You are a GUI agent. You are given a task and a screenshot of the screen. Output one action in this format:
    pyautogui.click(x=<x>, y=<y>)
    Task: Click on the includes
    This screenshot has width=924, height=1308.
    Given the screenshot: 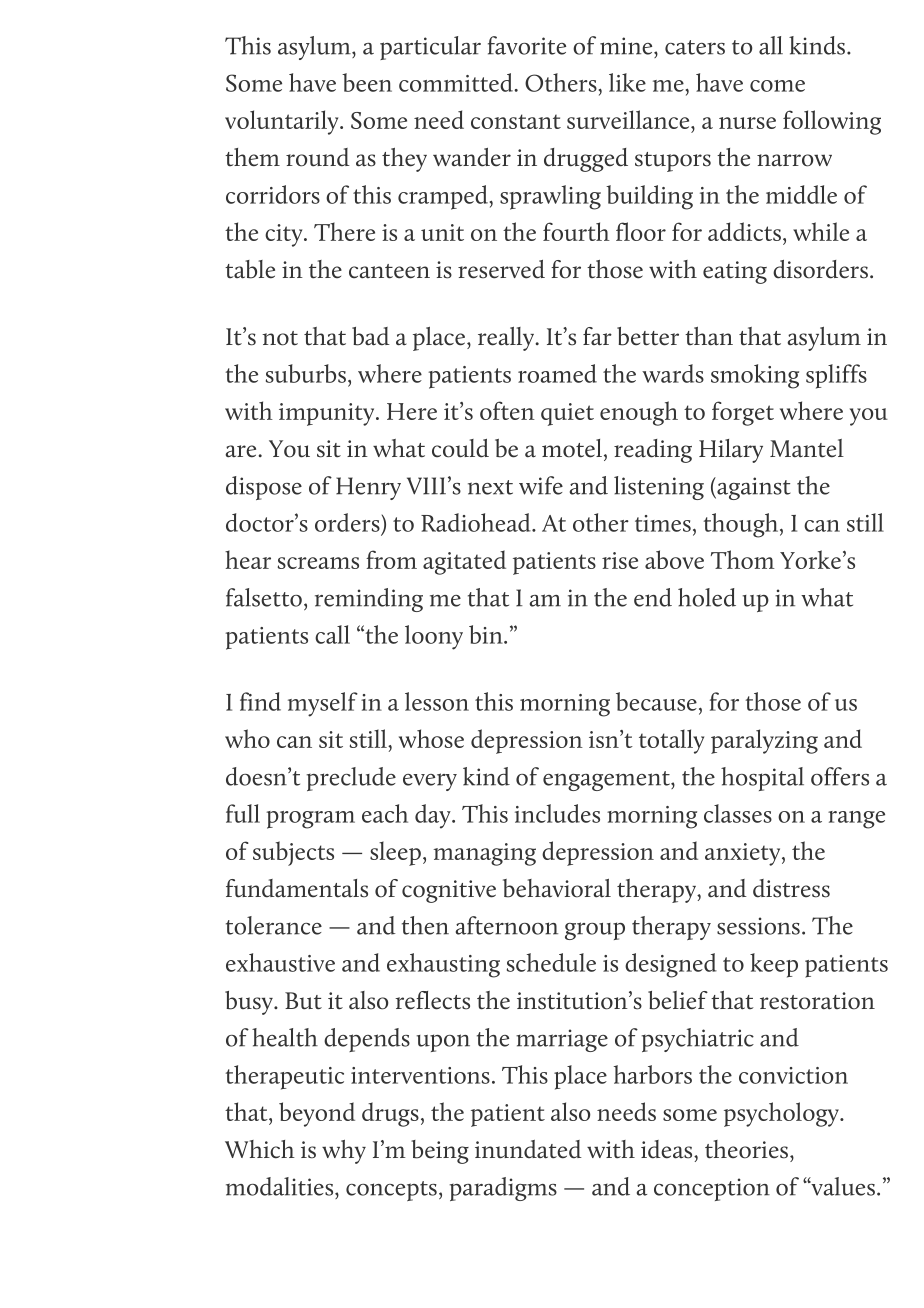 What is the action you would take?
    pyautogui.click(x=557, y=813)
